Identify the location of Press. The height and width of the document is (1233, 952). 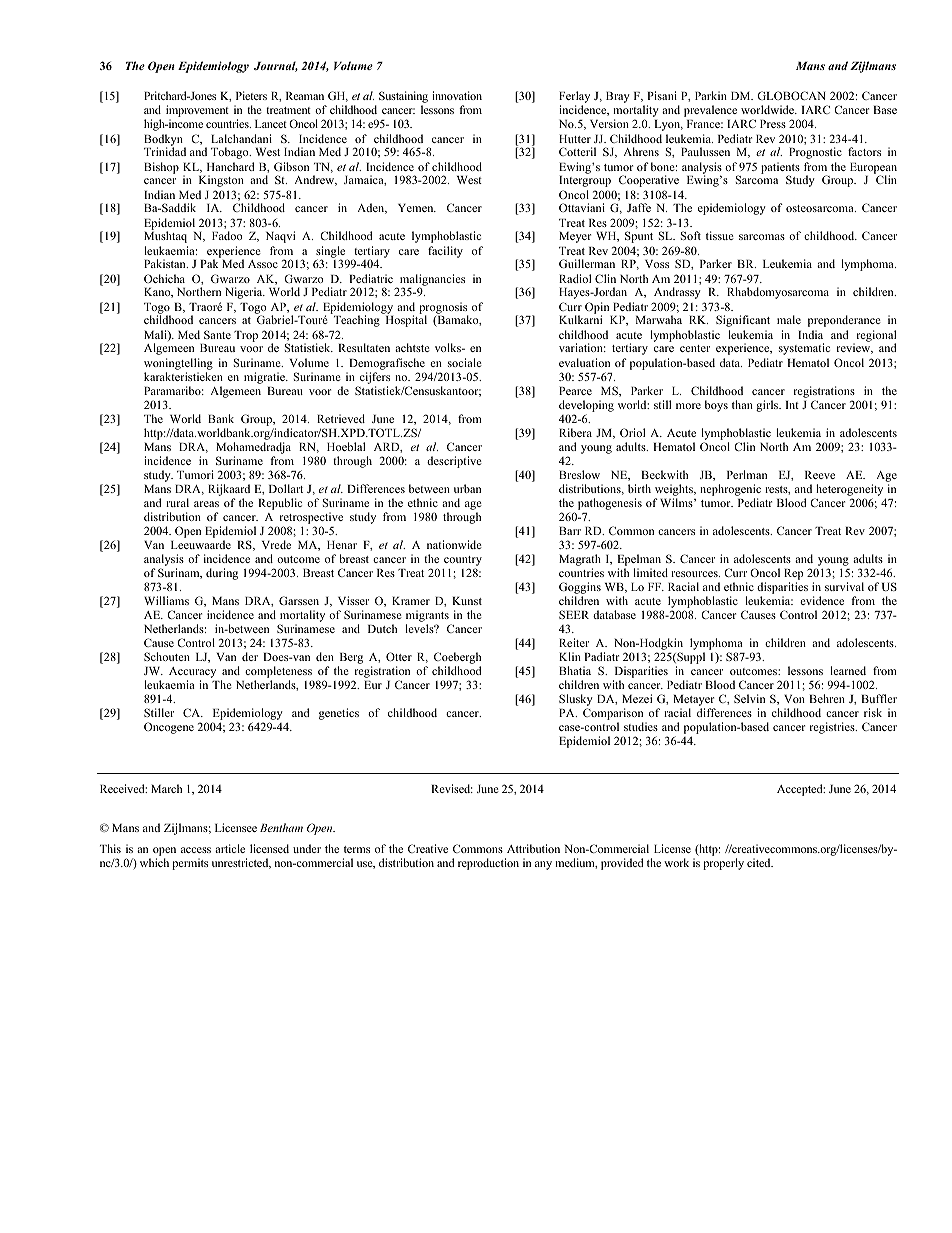
(773, 124).
